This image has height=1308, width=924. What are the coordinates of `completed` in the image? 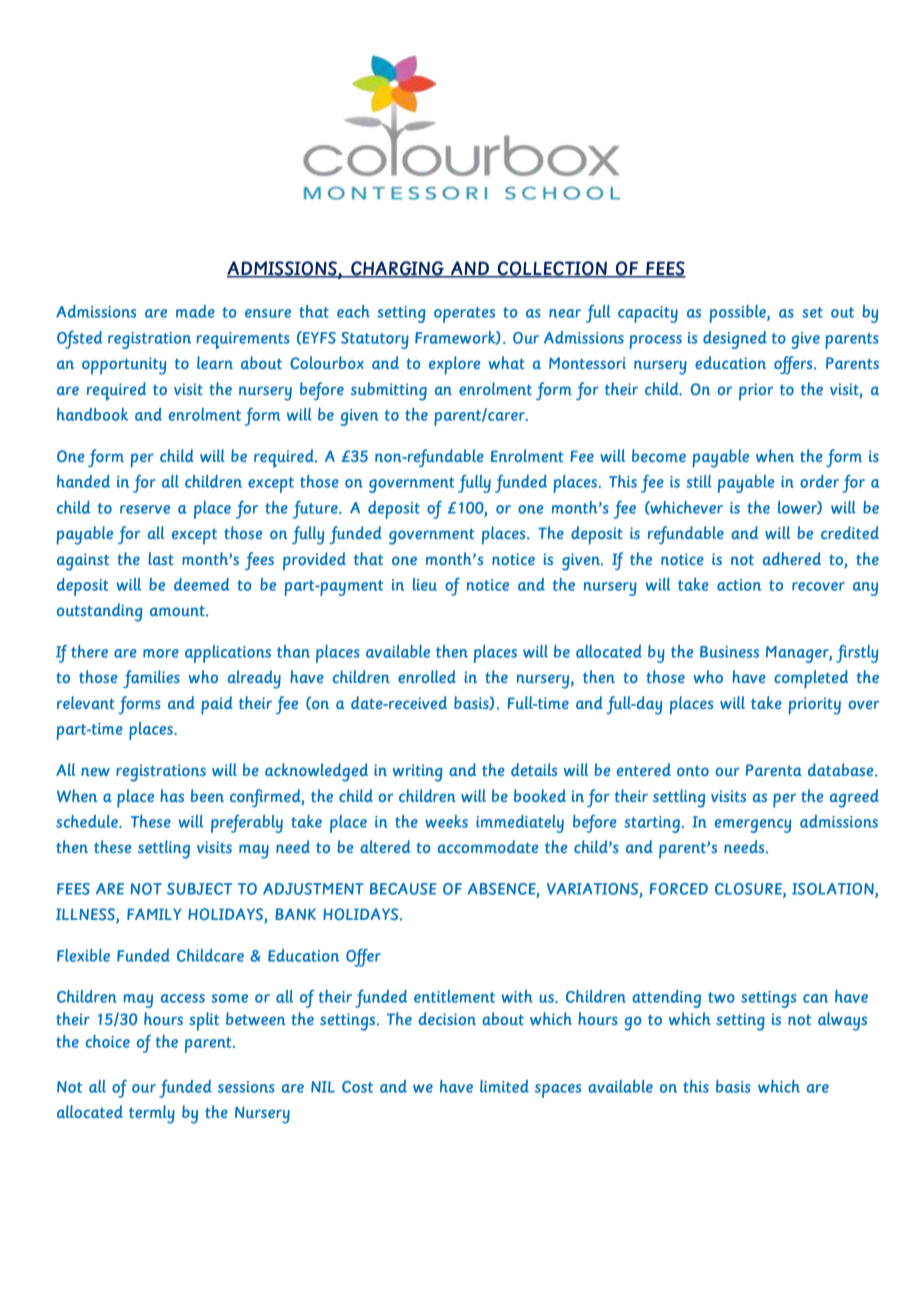 It's located at (811, 679).
